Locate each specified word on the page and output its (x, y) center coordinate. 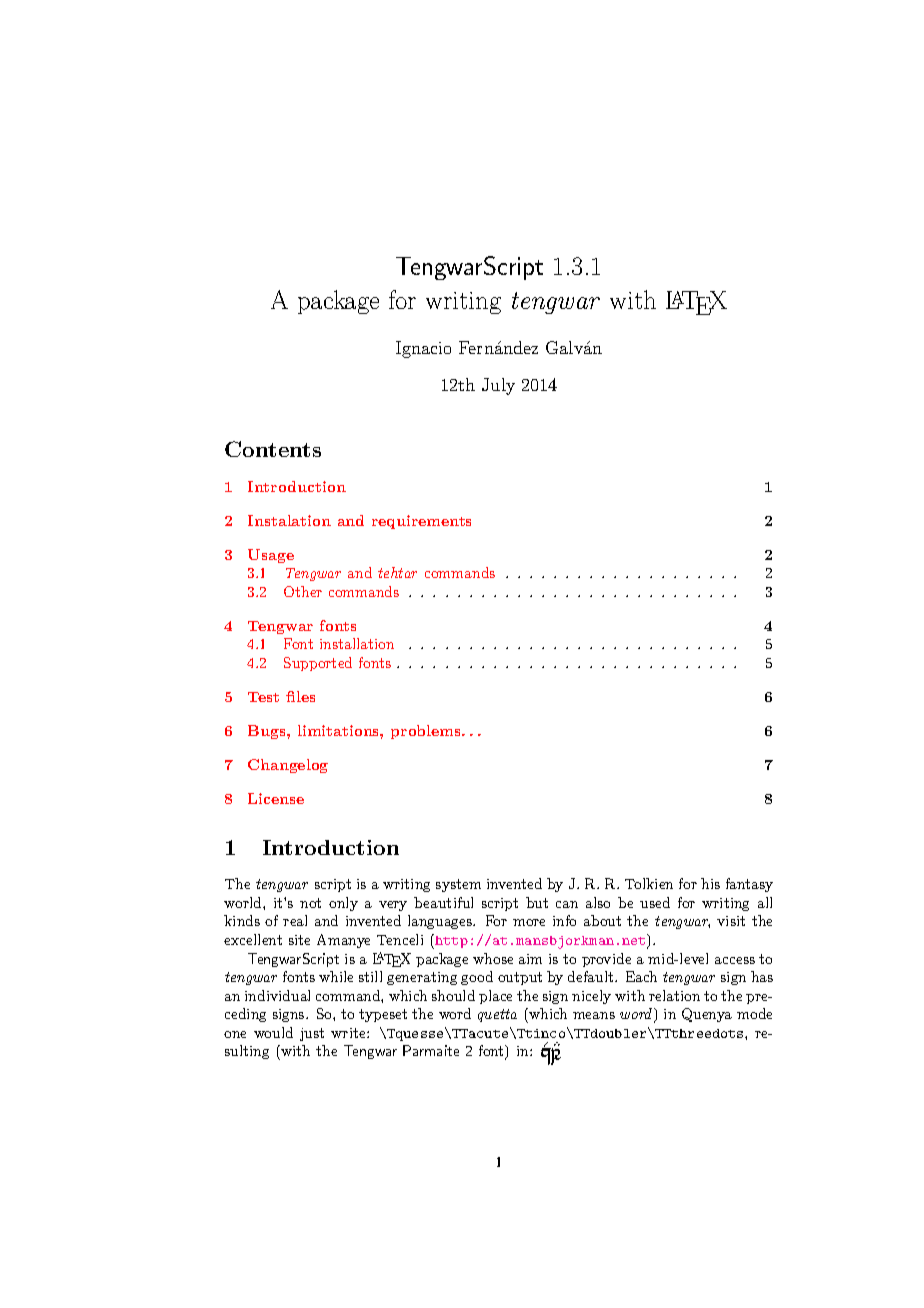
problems (427, 732)
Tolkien (649, 883)
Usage (271, 556)
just (312, 1034)
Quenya (707, 1015)
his (710, 883)
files (300, 696)
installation (357, 643)
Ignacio (423, 349)
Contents (273, 449)
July (498, 386)
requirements (421, 522)
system (458, 885)
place (495, 997)
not (310, 903)
